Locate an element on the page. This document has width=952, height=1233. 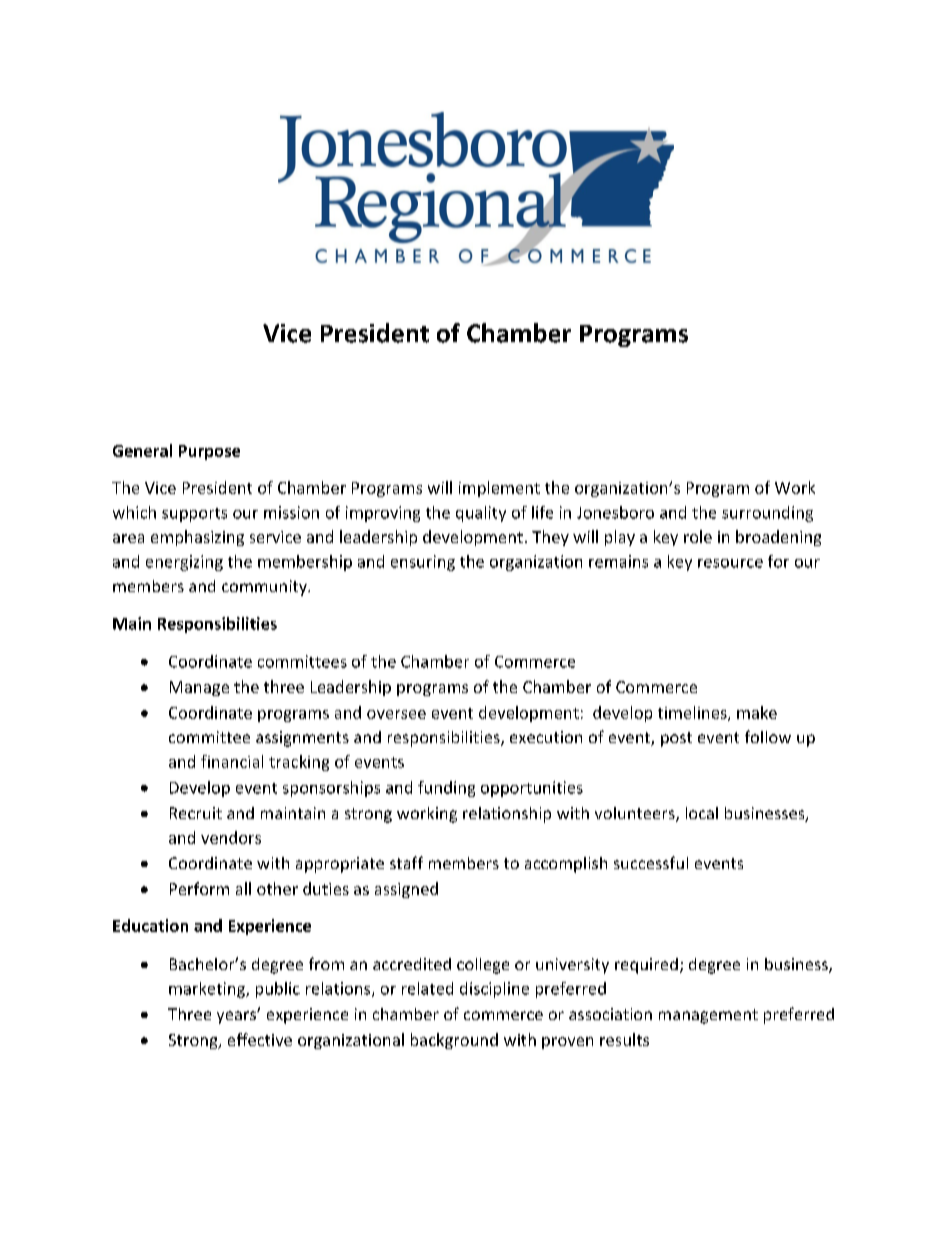
implement is located at coordinates (499, 489).
